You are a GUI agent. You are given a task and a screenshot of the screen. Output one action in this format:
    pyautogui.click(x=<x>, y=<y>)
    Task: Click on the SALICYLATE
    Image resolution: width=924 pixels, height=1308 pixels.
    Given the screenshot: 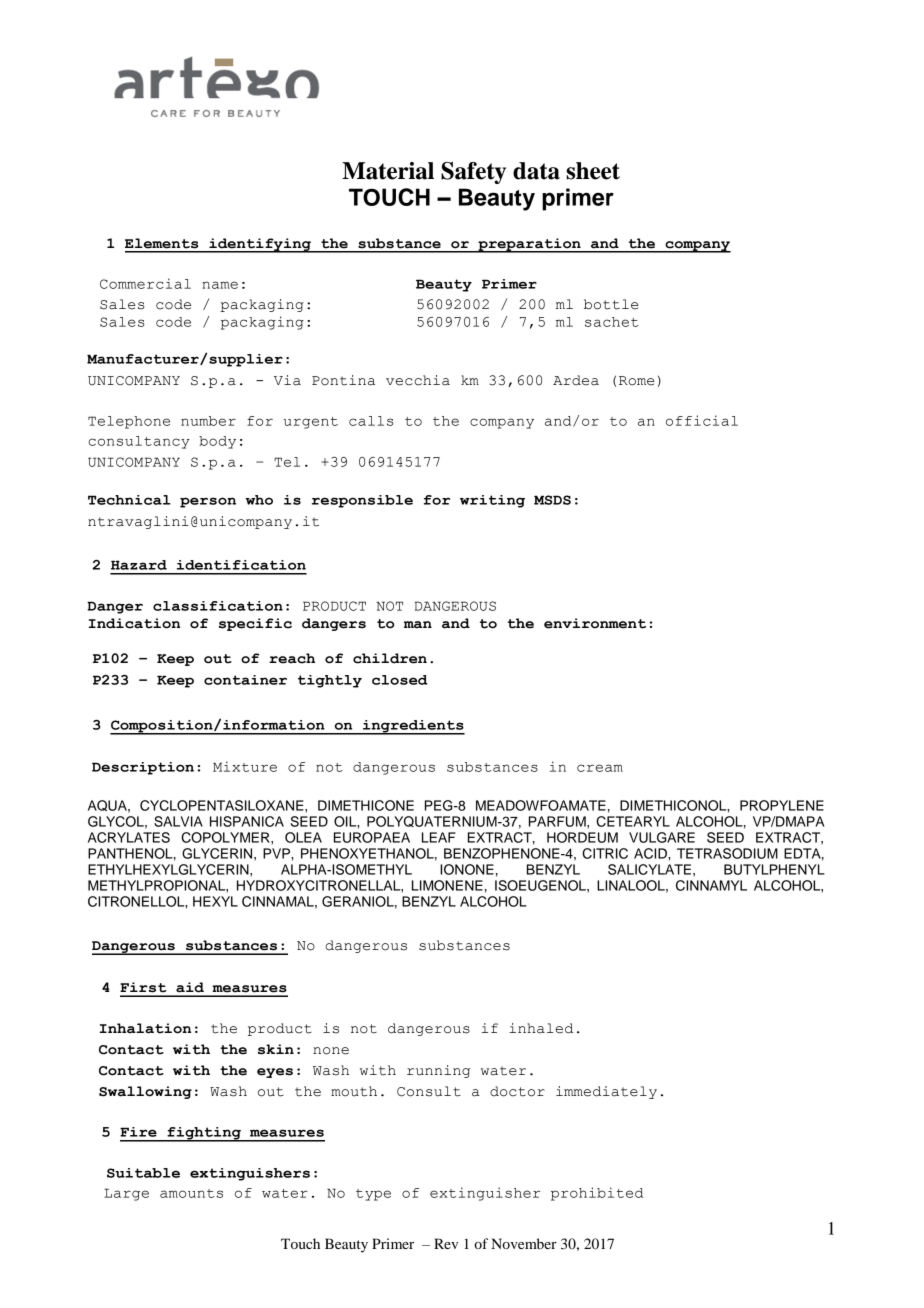 What is the action you would take?
    pyautogui.click(x=649, y=869)
